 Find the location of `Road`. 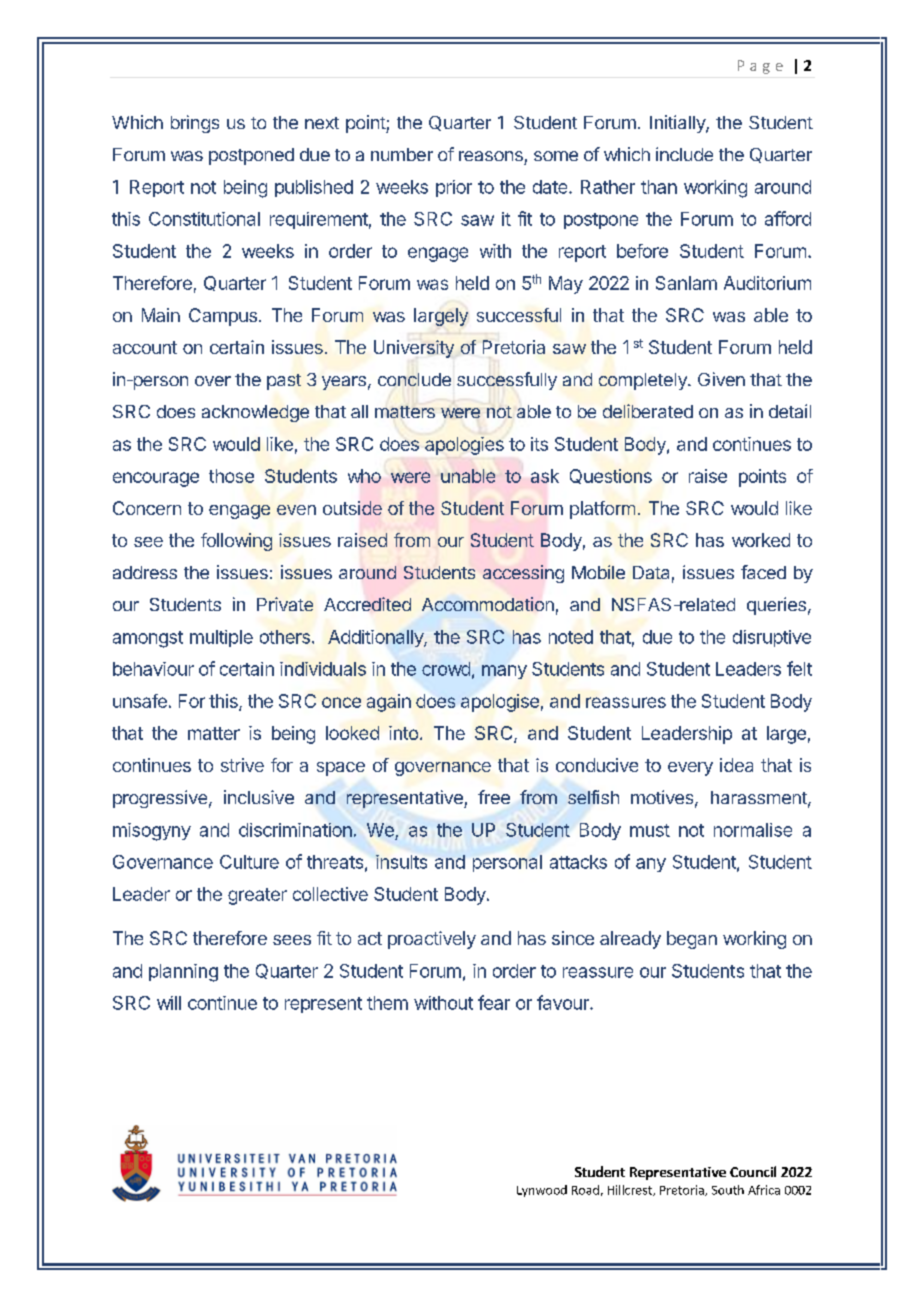

Road is located at coordinates (585, 1190).
